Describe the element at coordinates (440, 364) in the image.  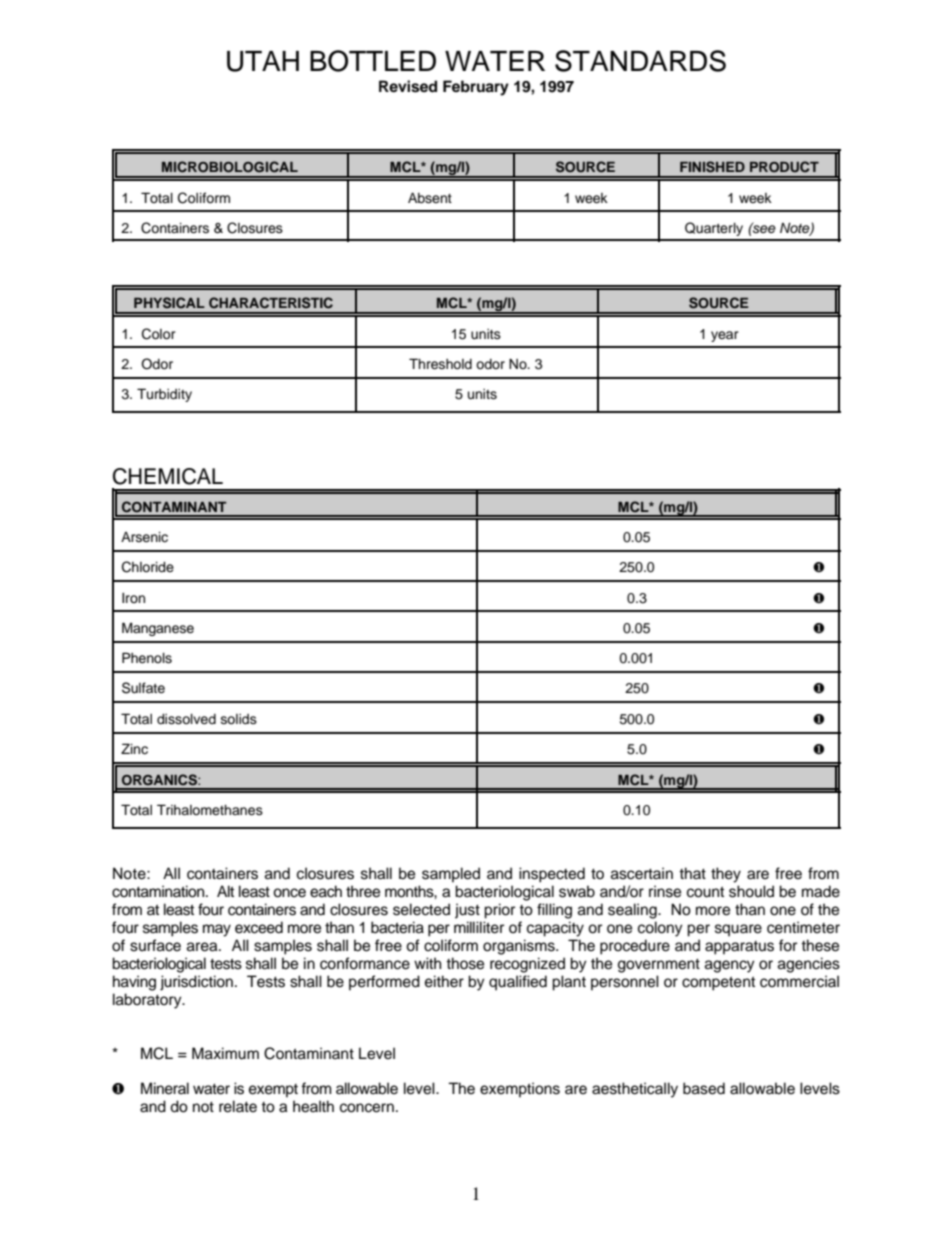
I see `Threshold` at that location.
